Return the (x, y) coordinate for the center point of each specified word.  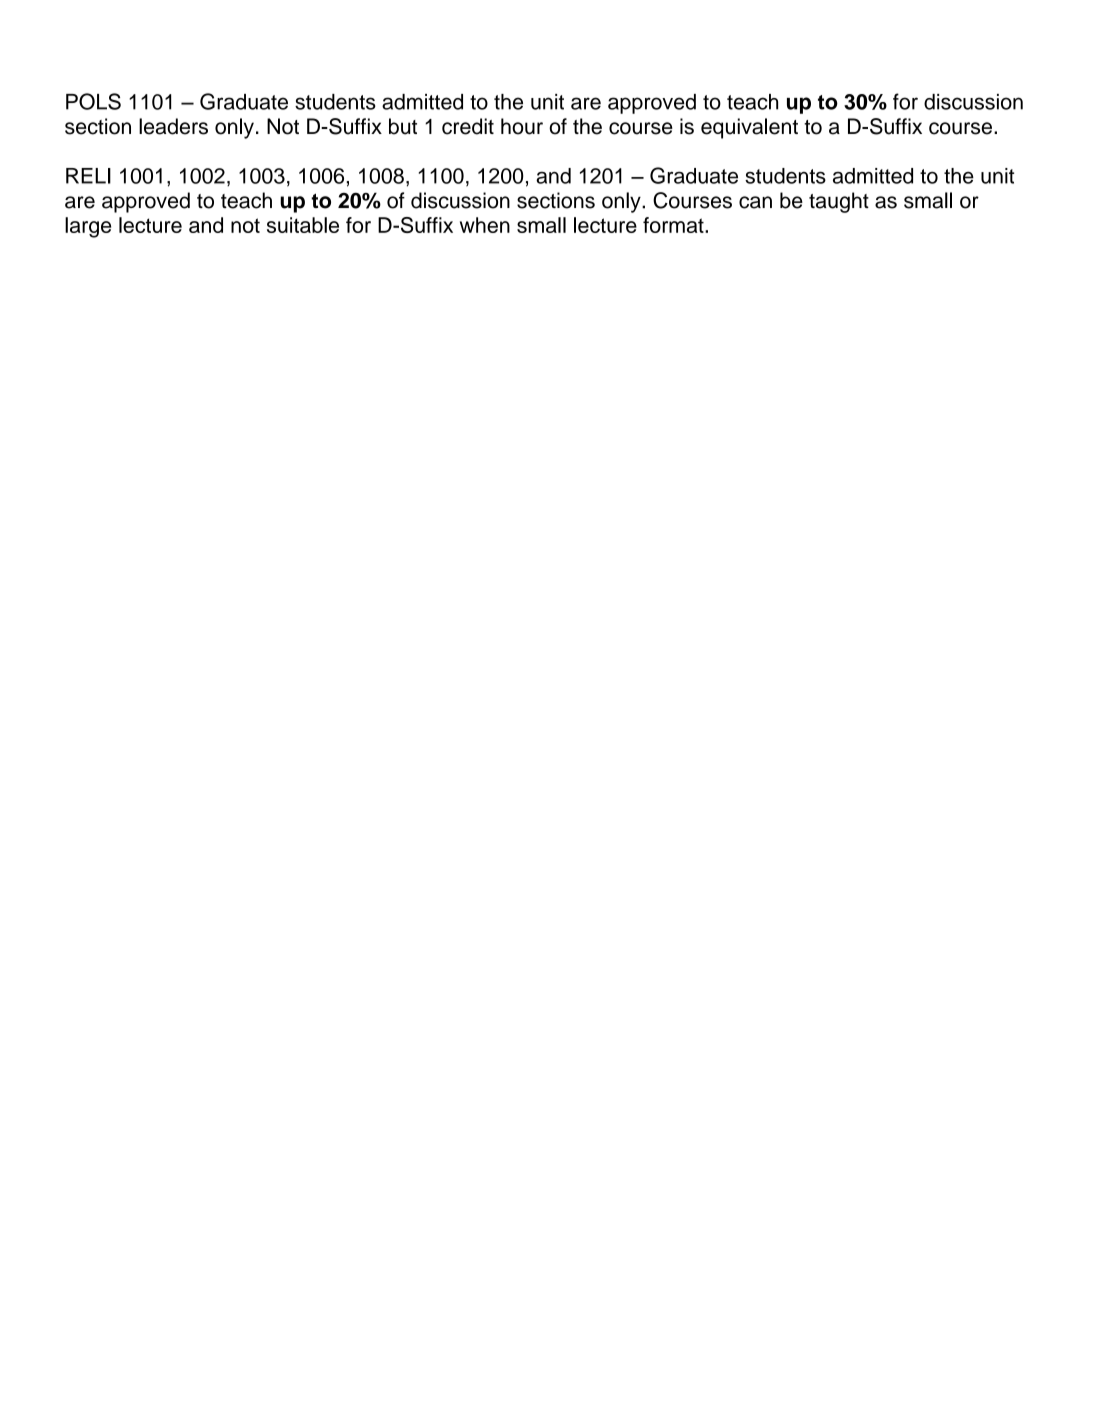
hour (522, 126)
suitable (303, 225)
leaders (173, 126)
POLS (93, 101)
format (674, 225)
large (88, 227)
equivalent (749, 128)
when (485, 225)
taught (839, 202)
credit (468, 126)
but (403, 126)
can (755, 202)
